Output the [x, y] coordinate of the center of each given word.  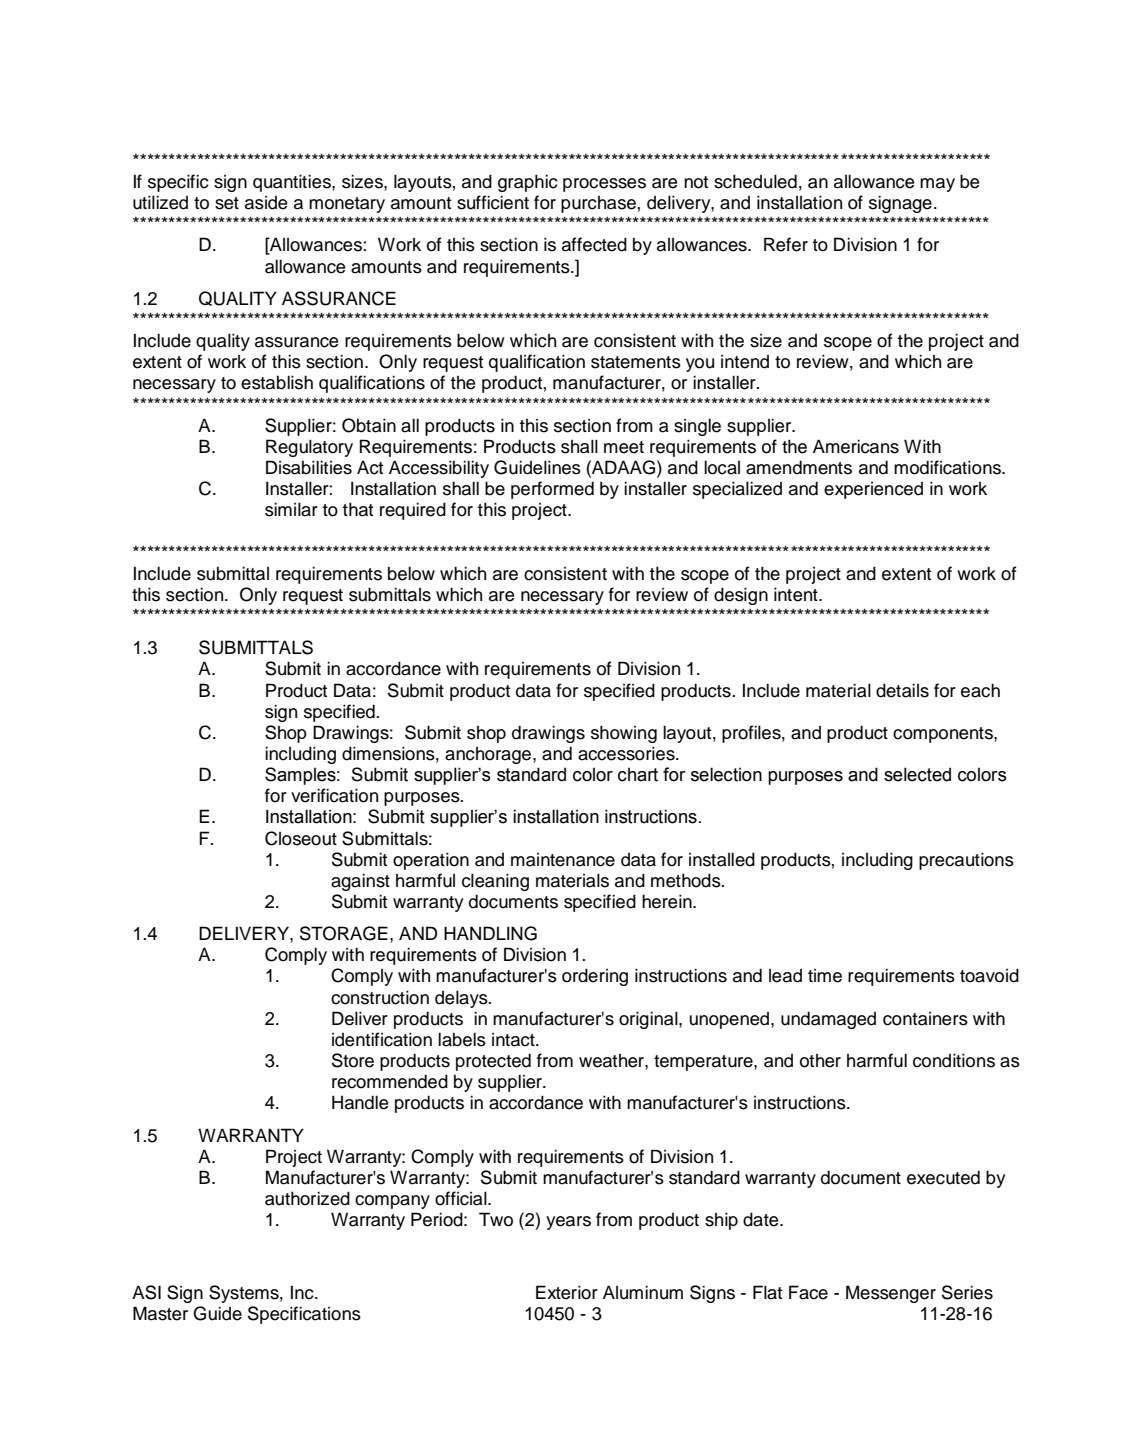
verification [334, 795]
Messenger [891, 1294]
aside [266, 203]
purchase [598, 204]
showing [624, 734]
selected [917, 774]
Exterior [567, 1292]
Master [160, 1313]
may [937, 185]
